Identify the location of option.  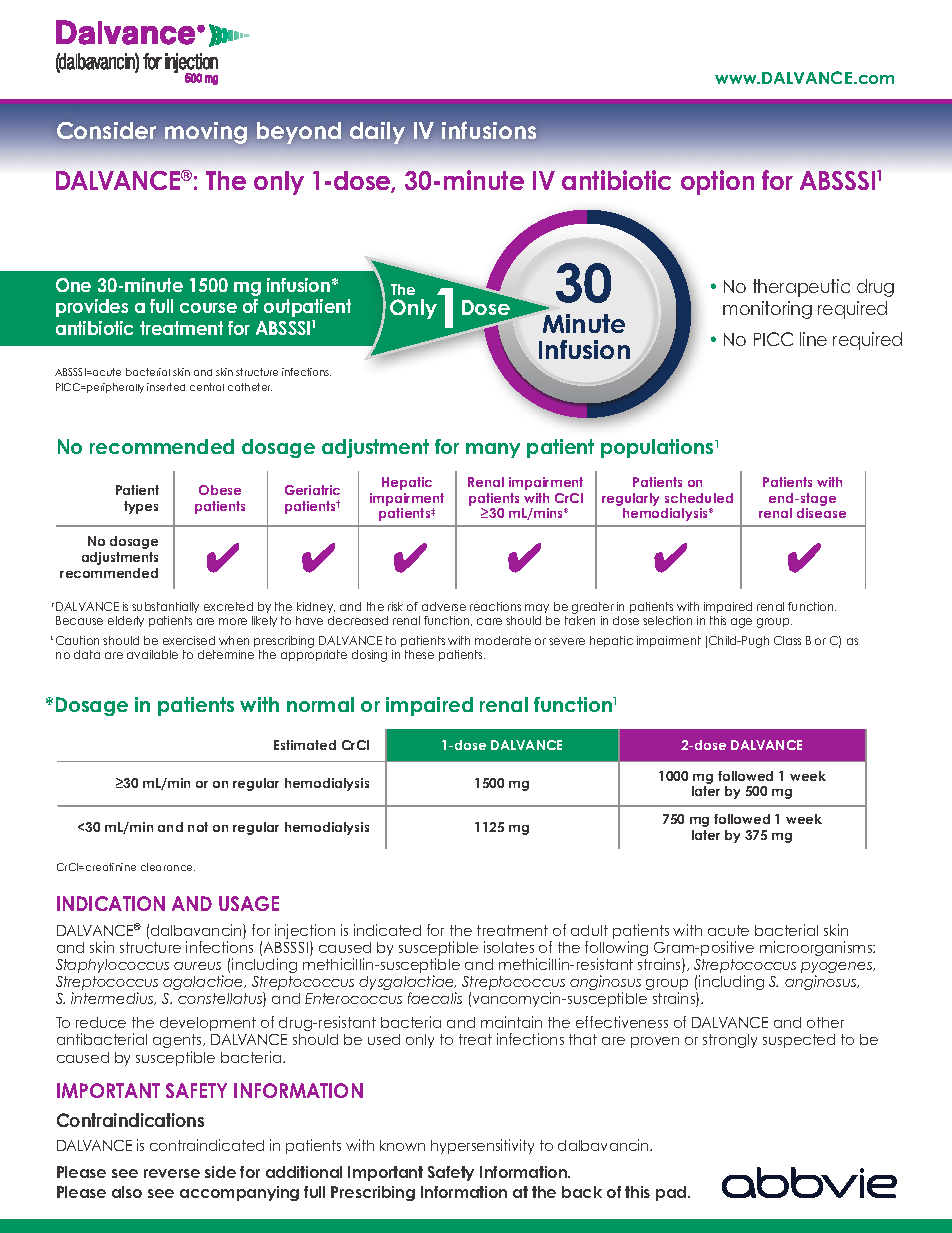
(717, 182).
